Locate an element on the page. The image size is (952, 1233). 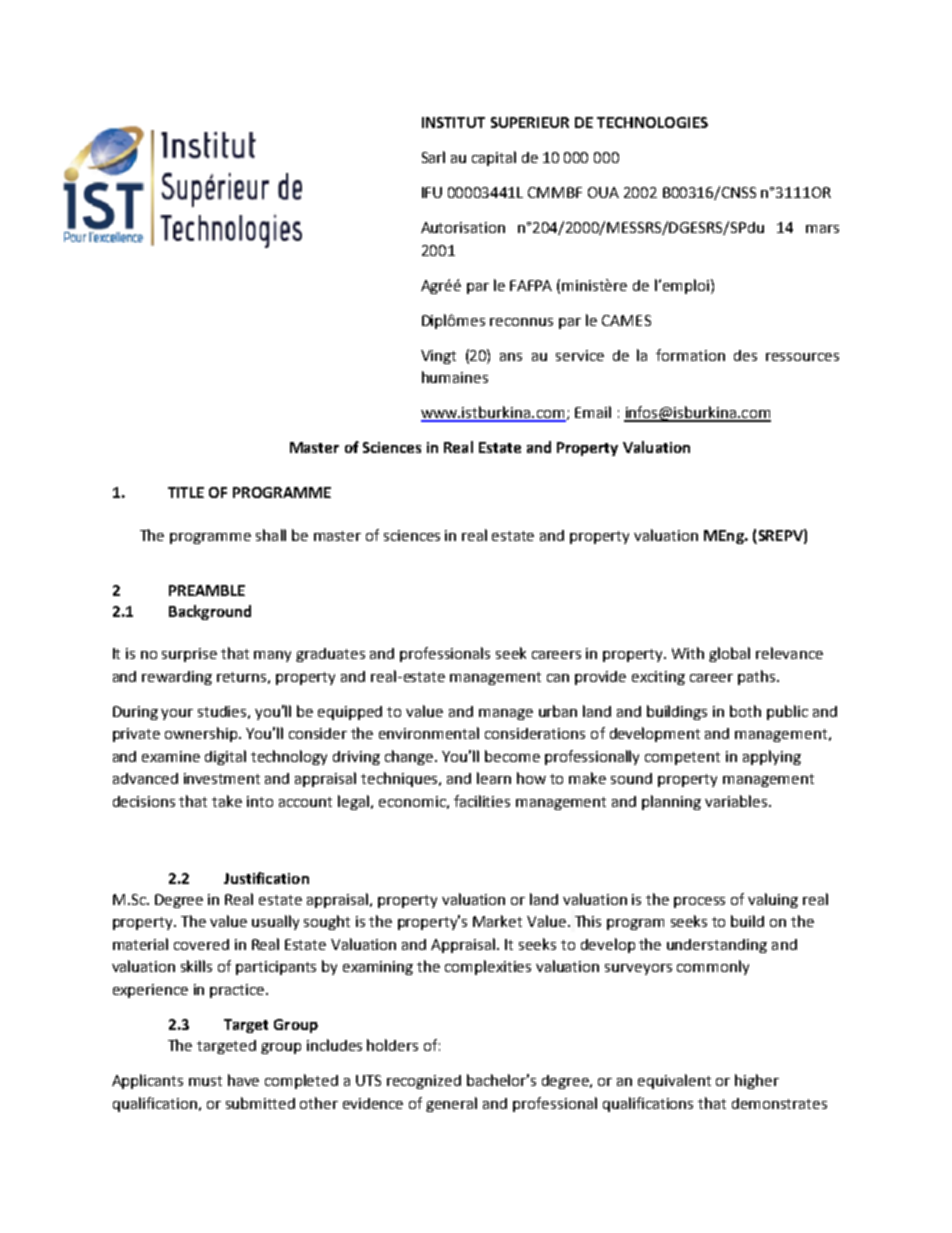
variables is located at coordinates (736, 801).
